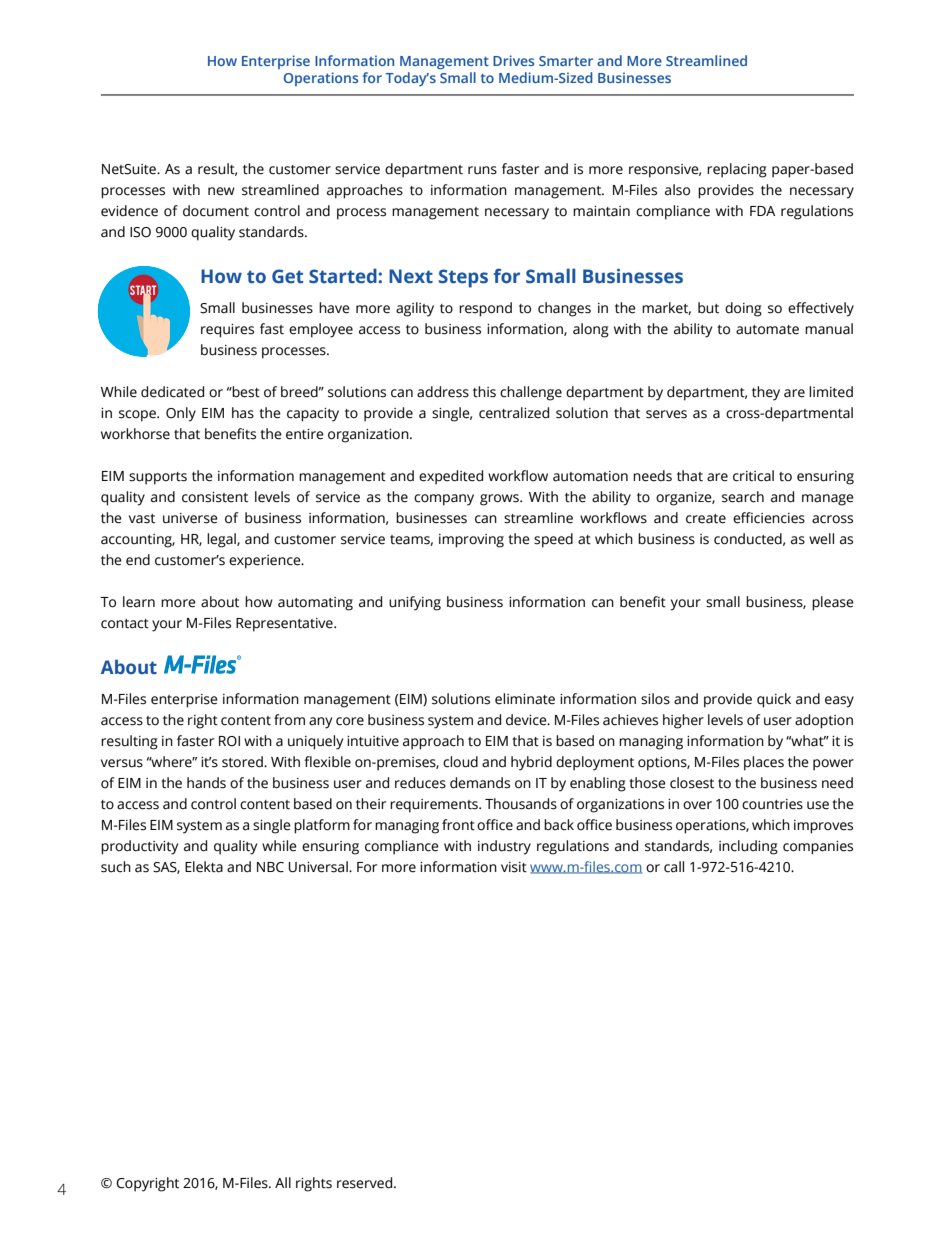 The width and height of the screenshot is (952, 1233). Describe the element at coordinates (480, 783) in the screenshot. I see `demands` at that location.
